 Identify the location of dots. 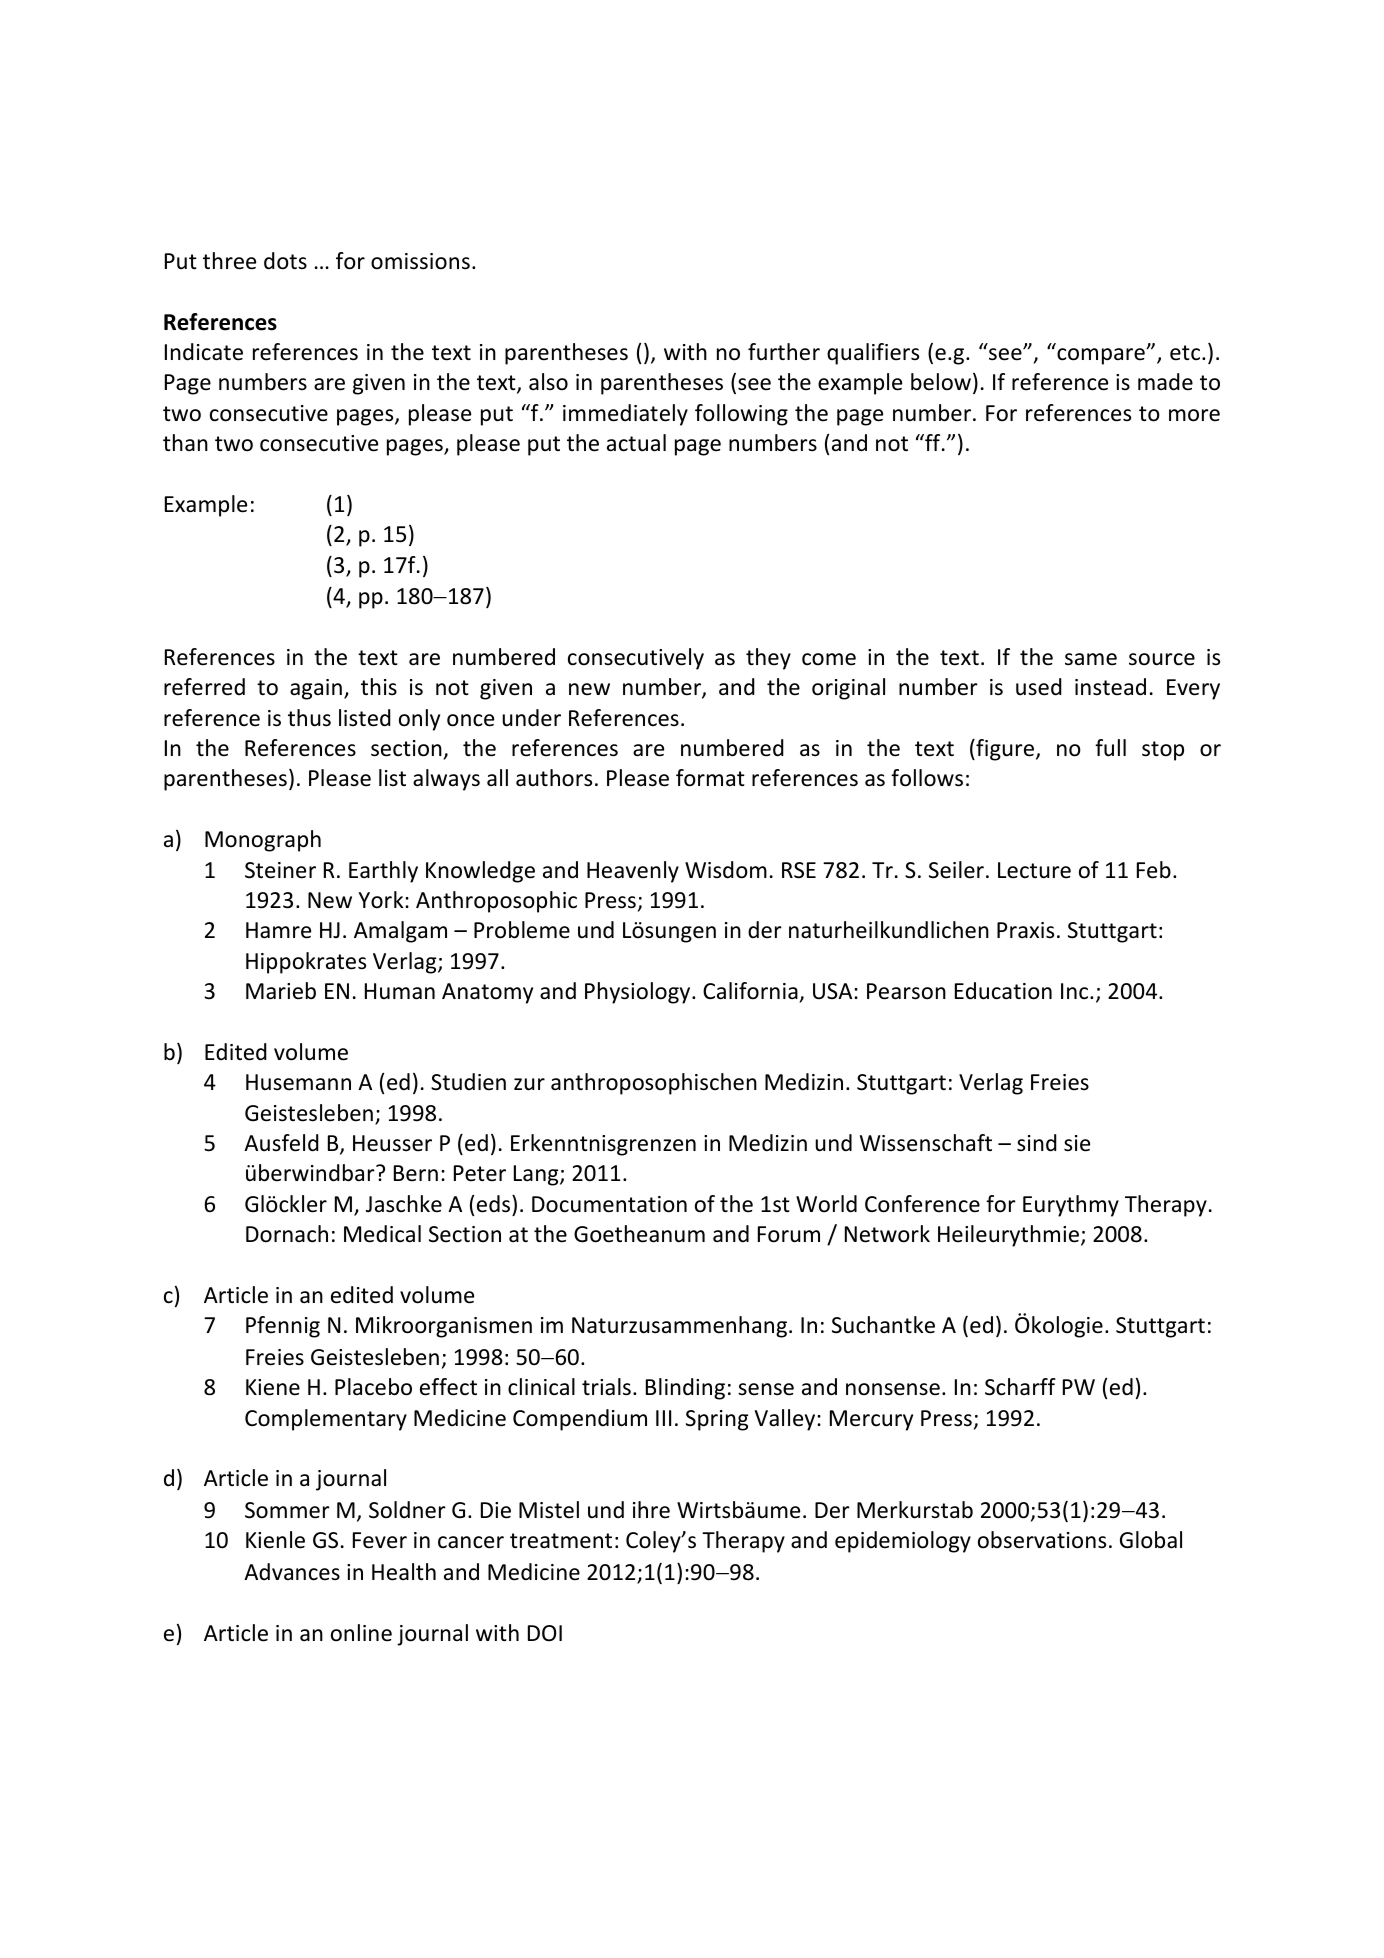
(285, 261).
